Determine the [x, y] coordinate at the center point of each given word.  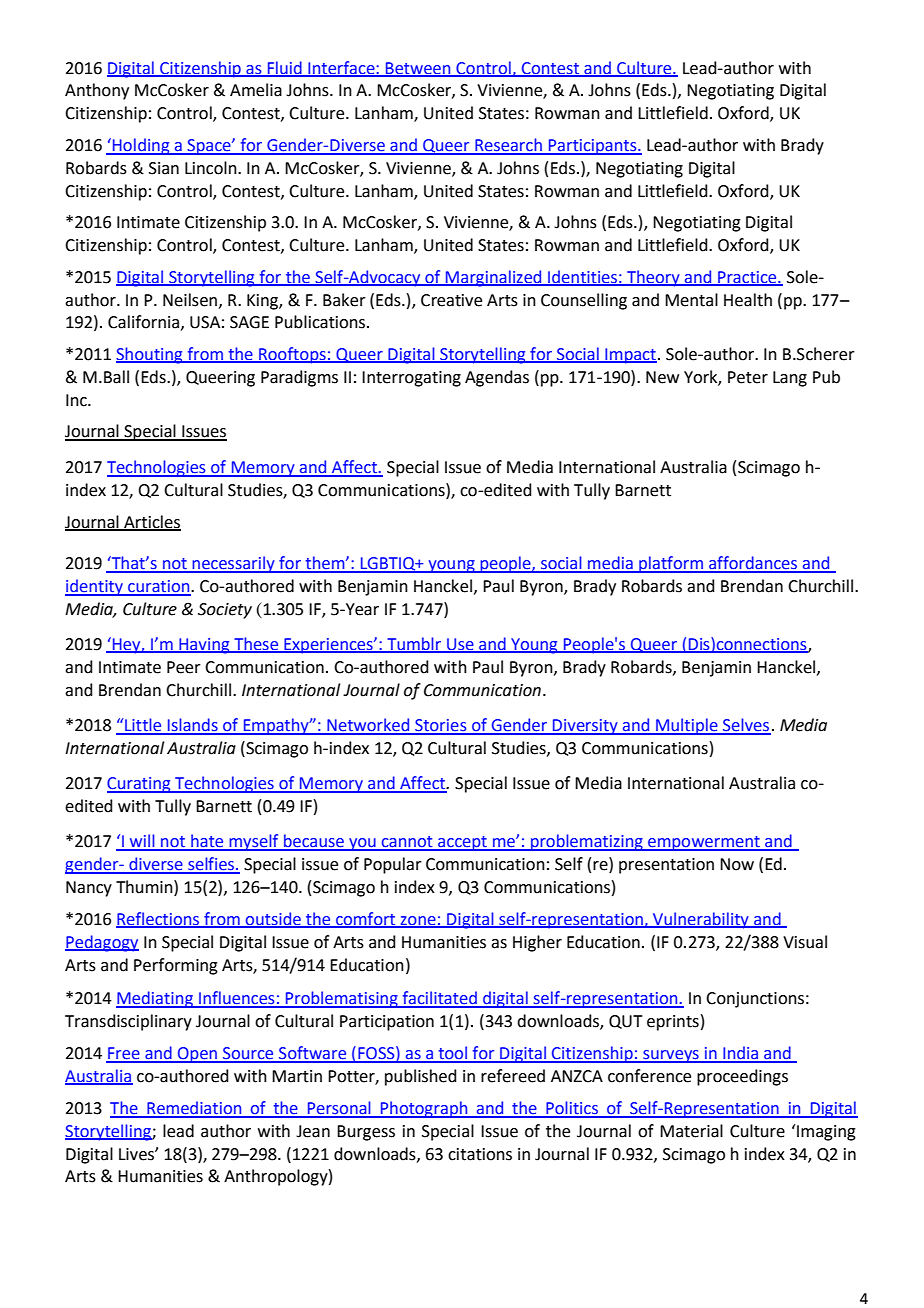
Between [418, 69]
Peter [748, 377]
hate [207, 842]
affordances [753, 564]
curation [159, 587]
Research [508, 146]
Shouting [150, 355]
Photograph [424, 1109]
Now [737, 864]
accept [462, 843]
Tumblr [414, 645]
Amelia [256, 90]
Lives [137, 1154]
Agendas [497, 378]
